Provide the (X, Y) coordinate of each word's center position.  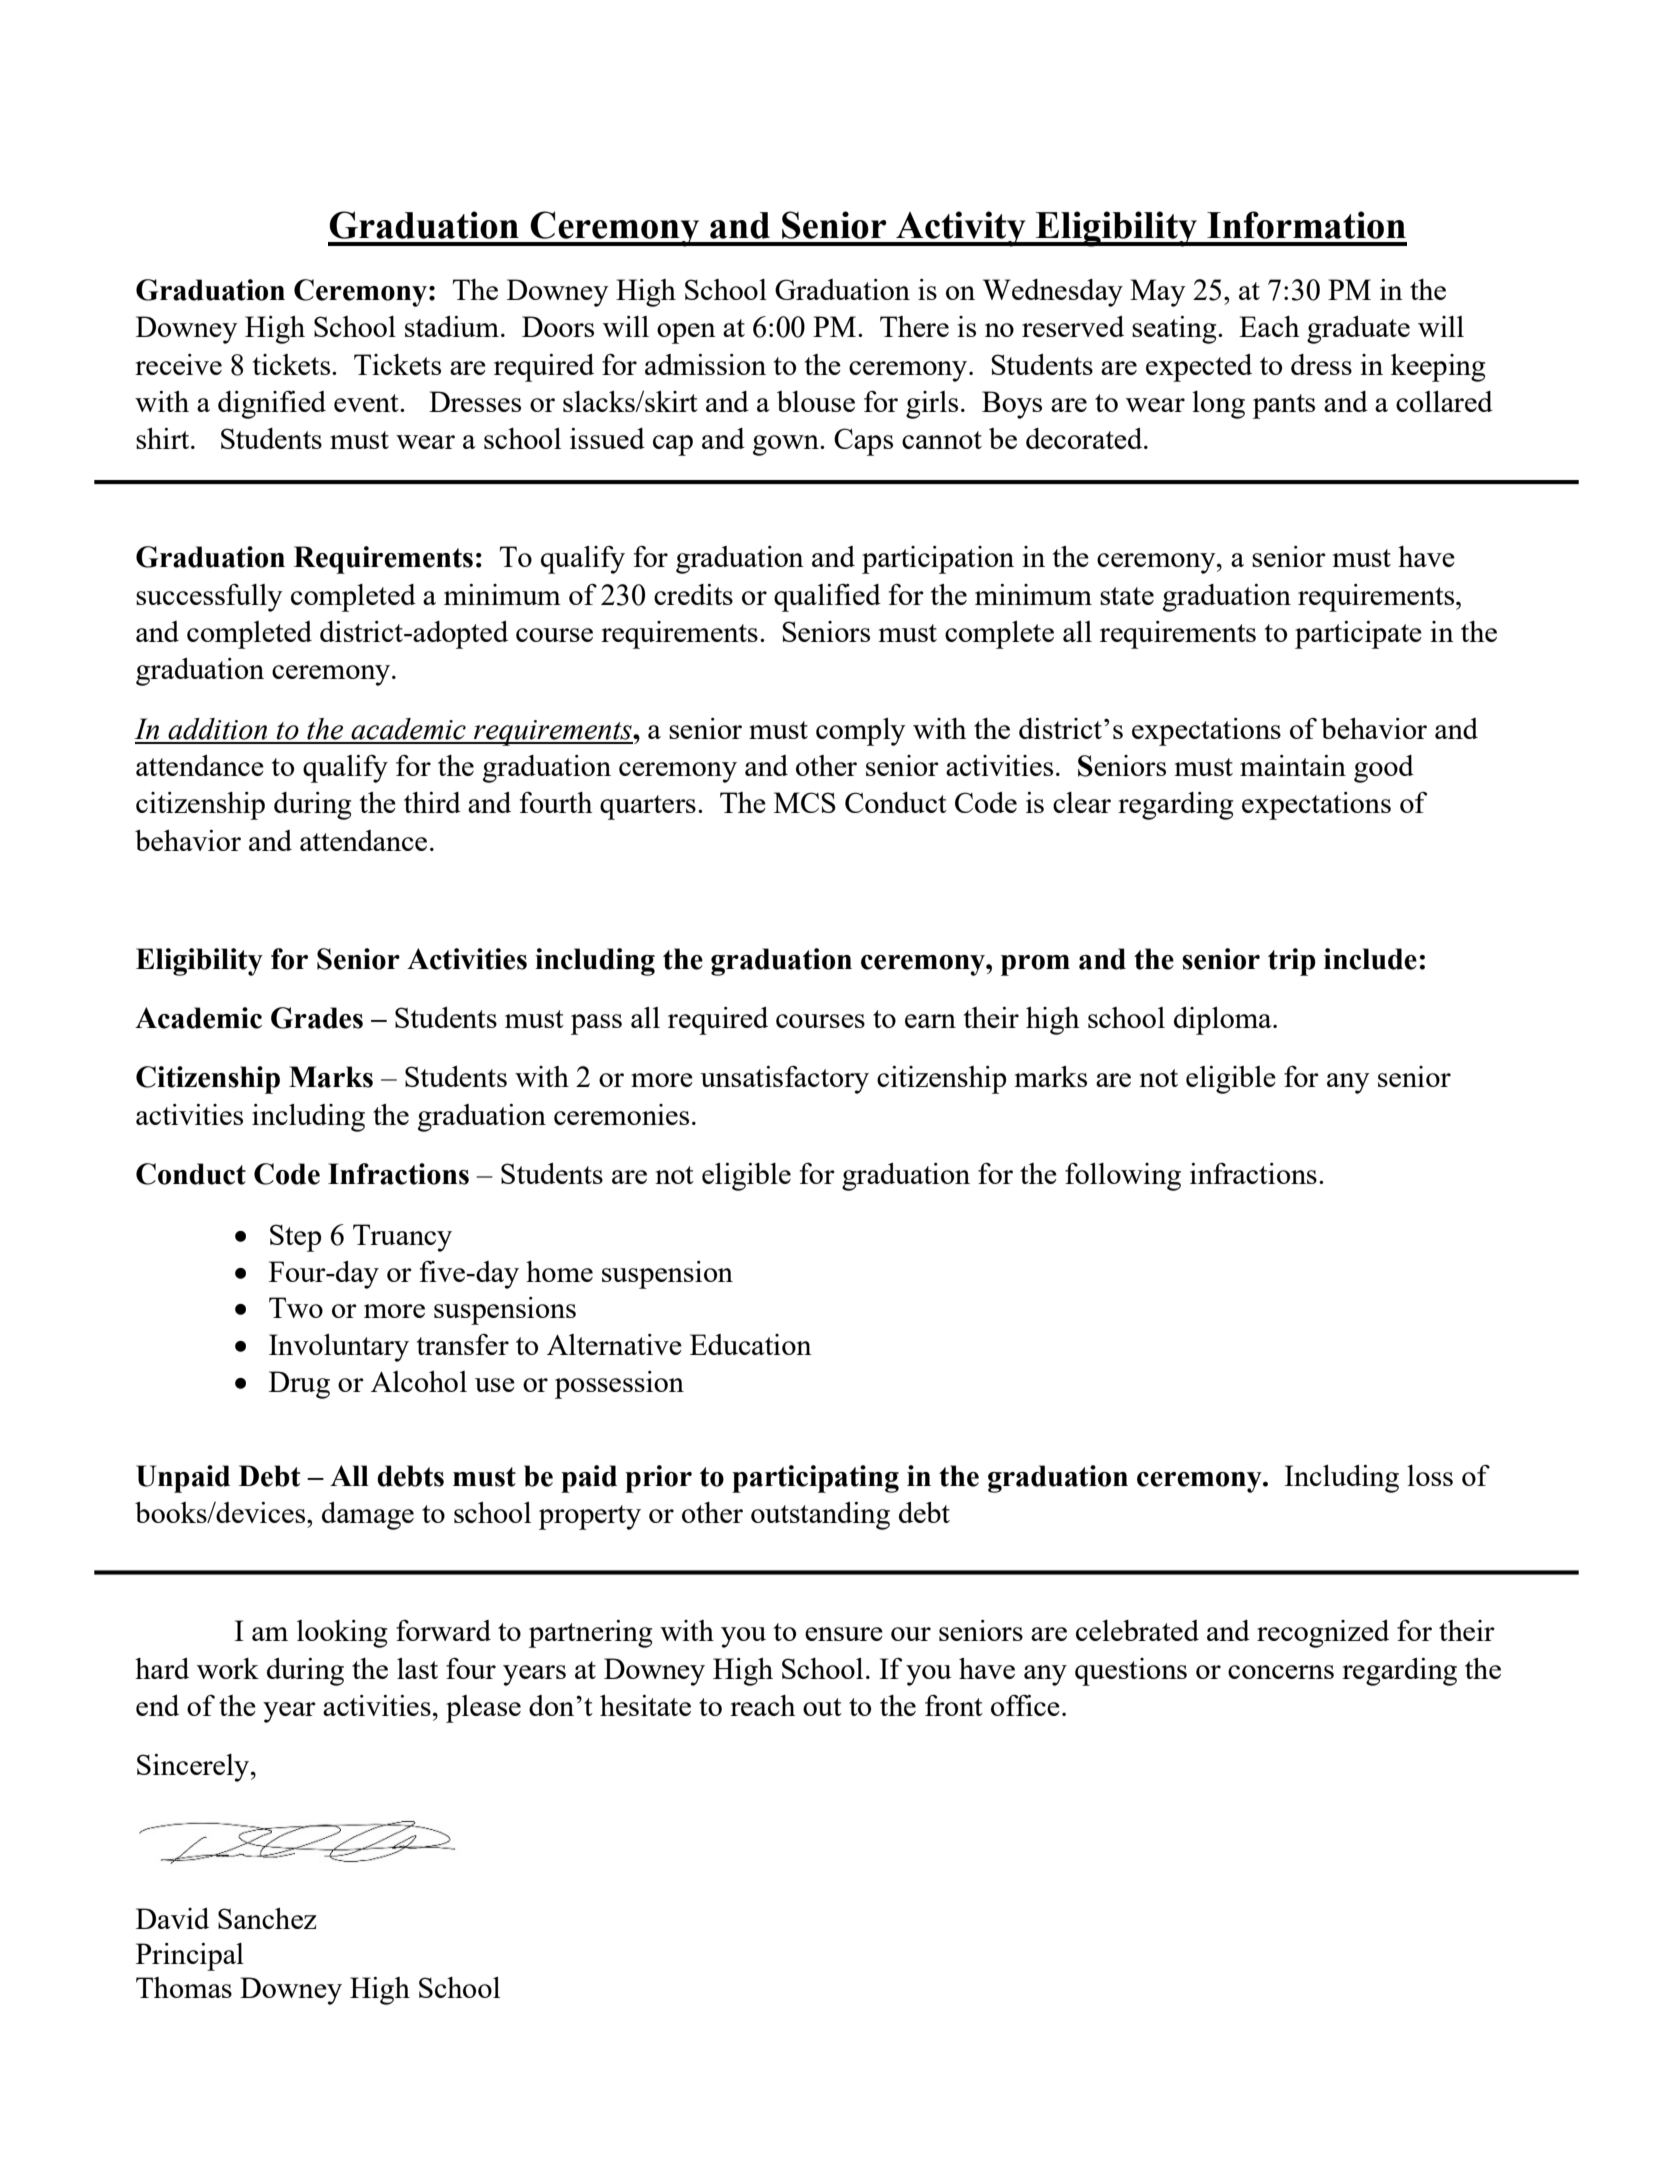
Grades (317, 1018)
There (914, 326)
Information (1306, 225)
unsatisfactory (784, 1079)
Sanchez (267, 1918)
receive (178, 364)
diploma (1224, 1021)
